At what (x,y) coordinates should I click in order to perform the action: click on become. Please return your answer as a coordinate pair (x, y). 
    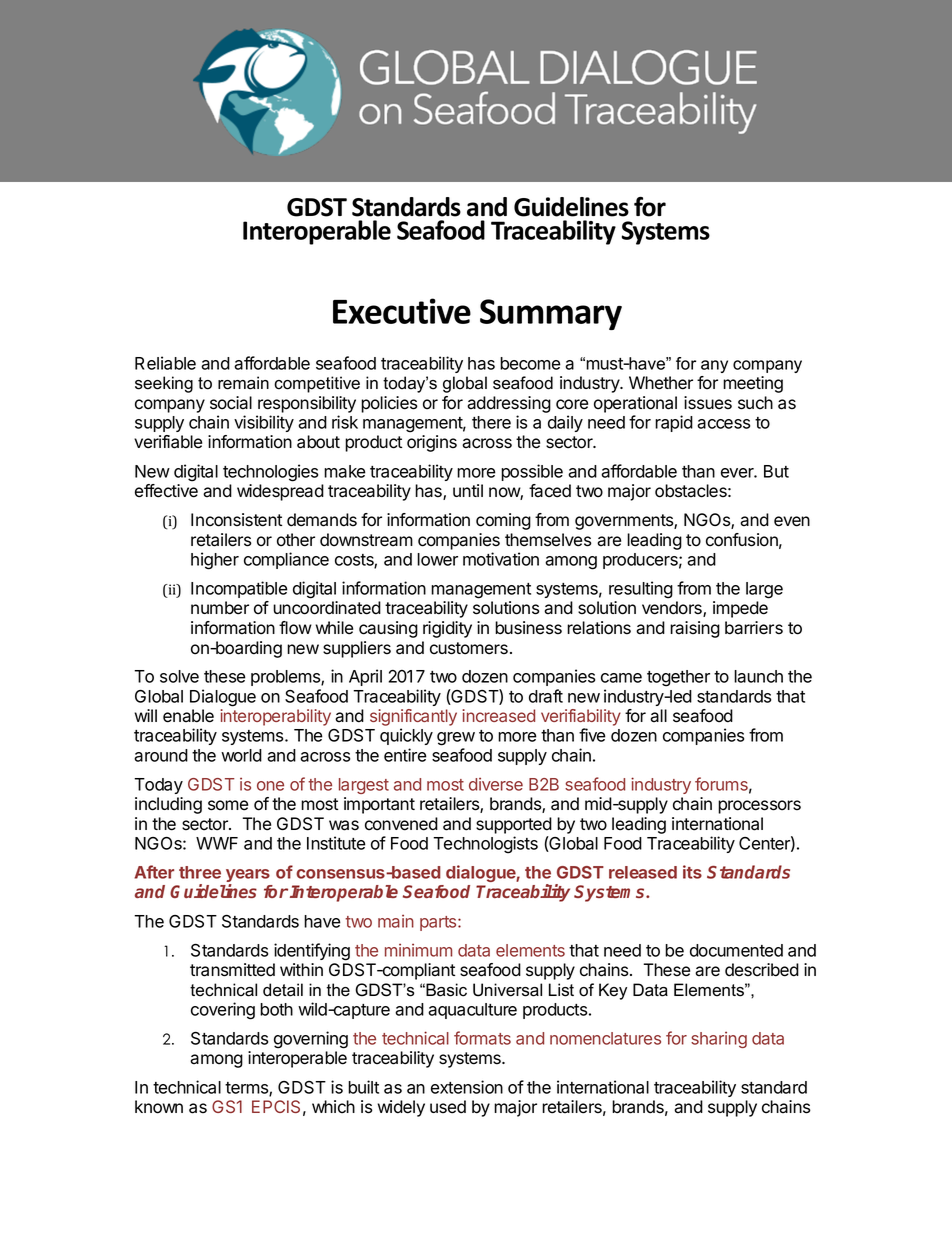
    Looking at the image, I should click on (530, 363).
